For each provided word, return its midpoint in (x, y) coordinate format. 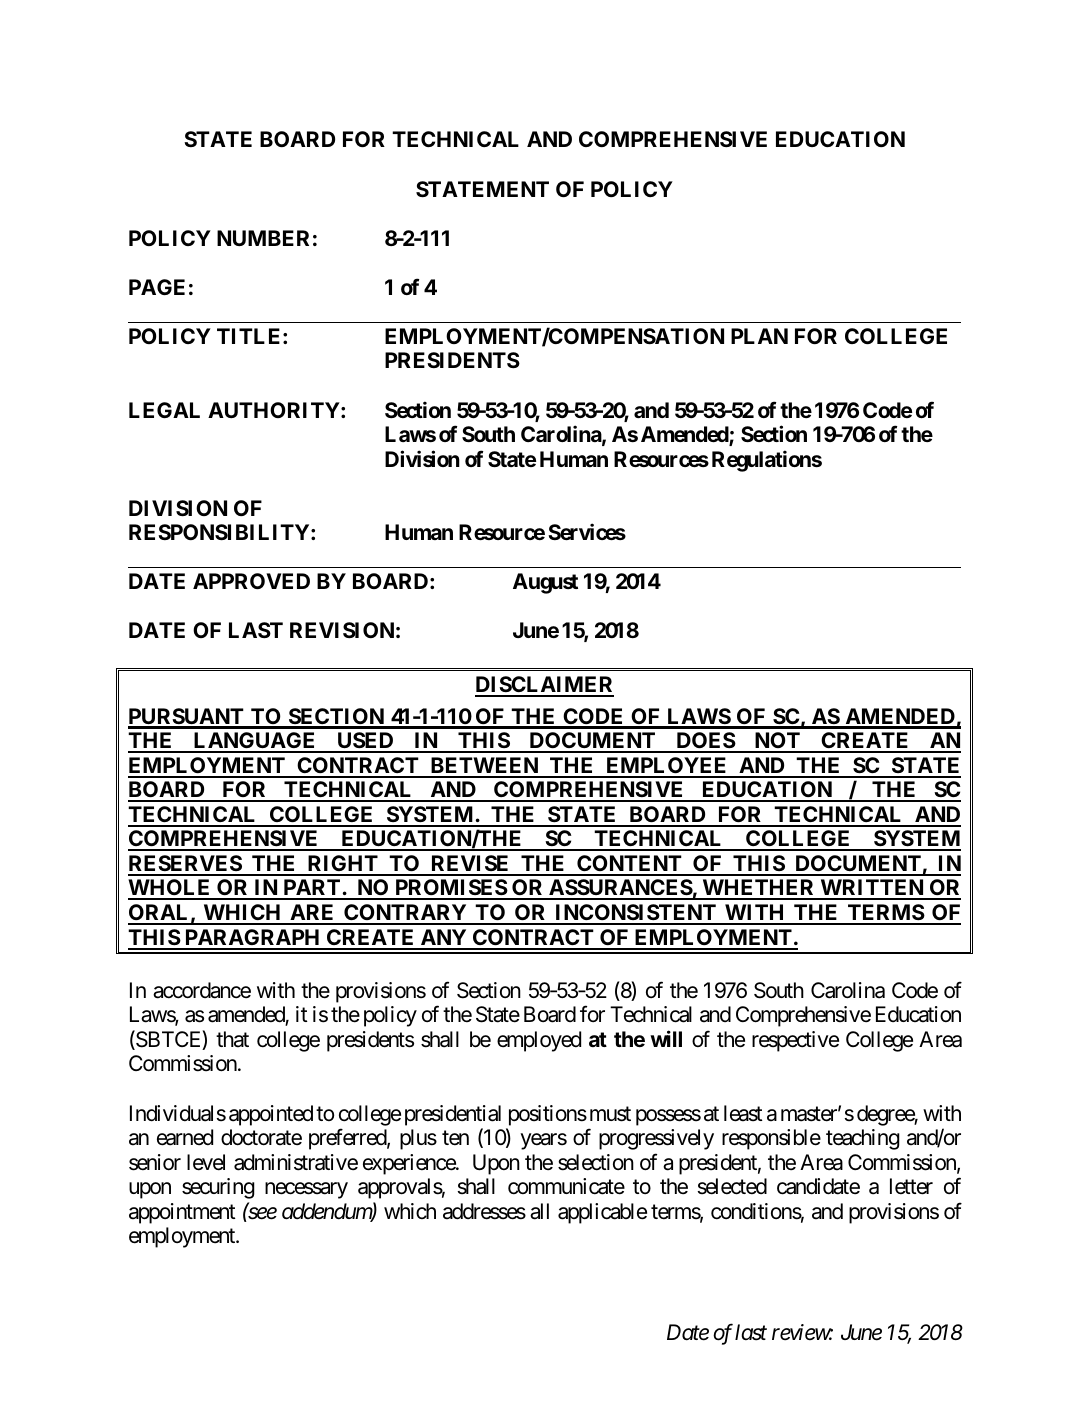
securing (218, 1188)
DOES (705, 742)
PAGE (157, 287)
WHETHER (758, 889)
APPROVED (251, 581)
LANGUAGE (255, 742)
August (545, 583)
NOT (777, 742)
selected (732, 1186)
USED (365, 742)
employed (539, 1041)
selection (596, 1162)
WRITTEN (872, 889)
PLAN (759, 336)
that (232, 1039)
